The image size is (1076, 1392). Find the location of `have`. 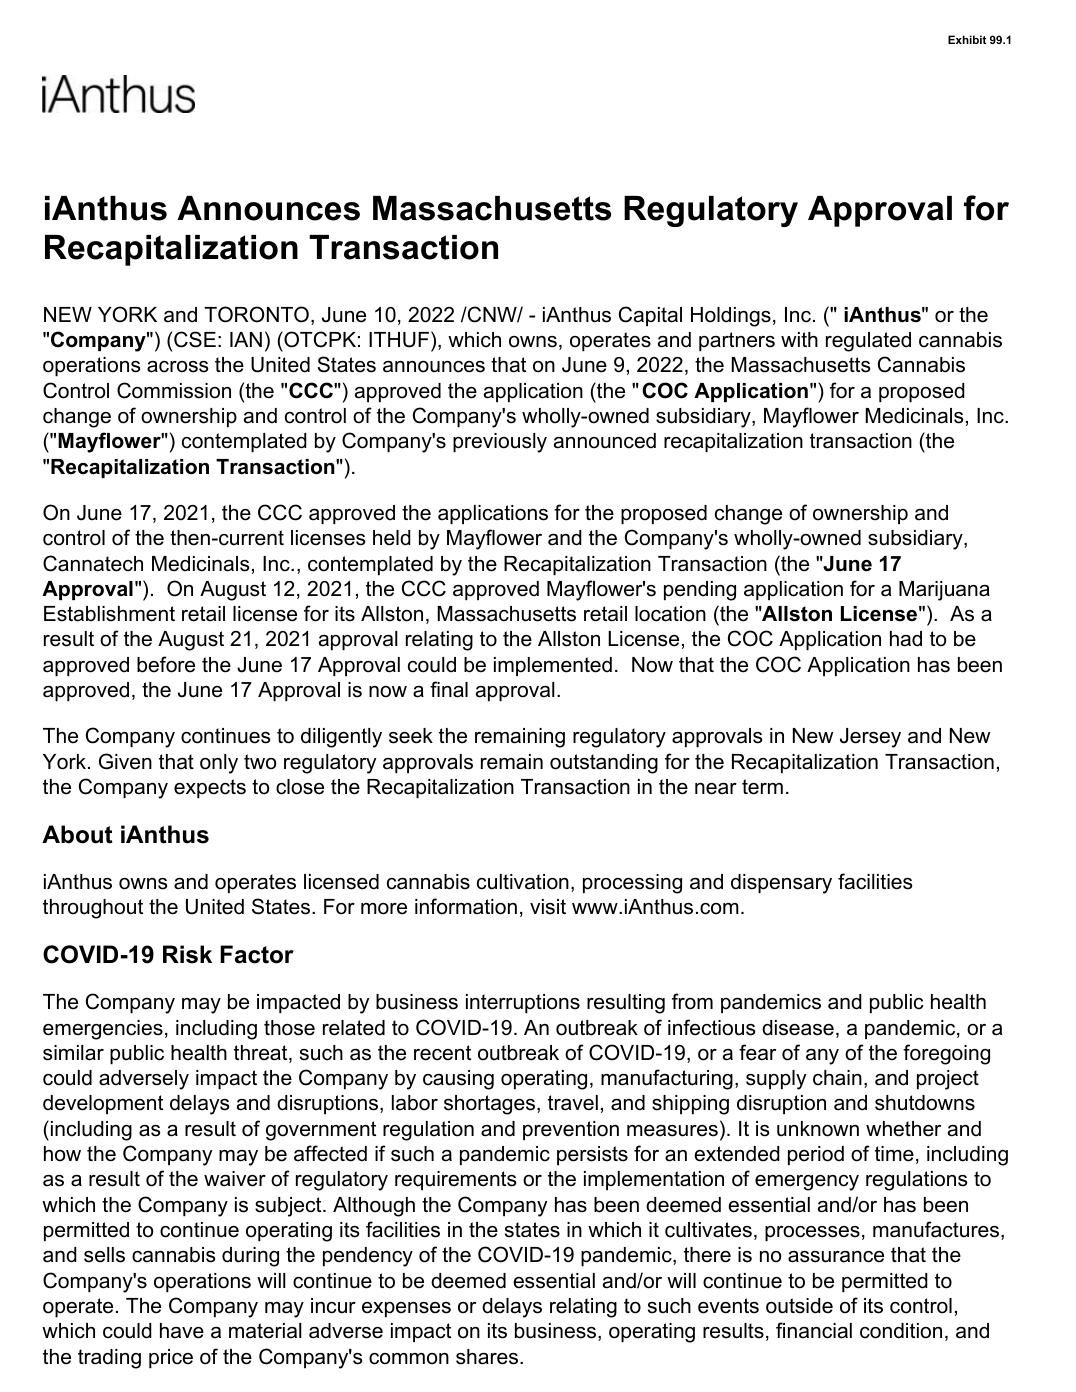

have is located at coordinates (182, 1331).
